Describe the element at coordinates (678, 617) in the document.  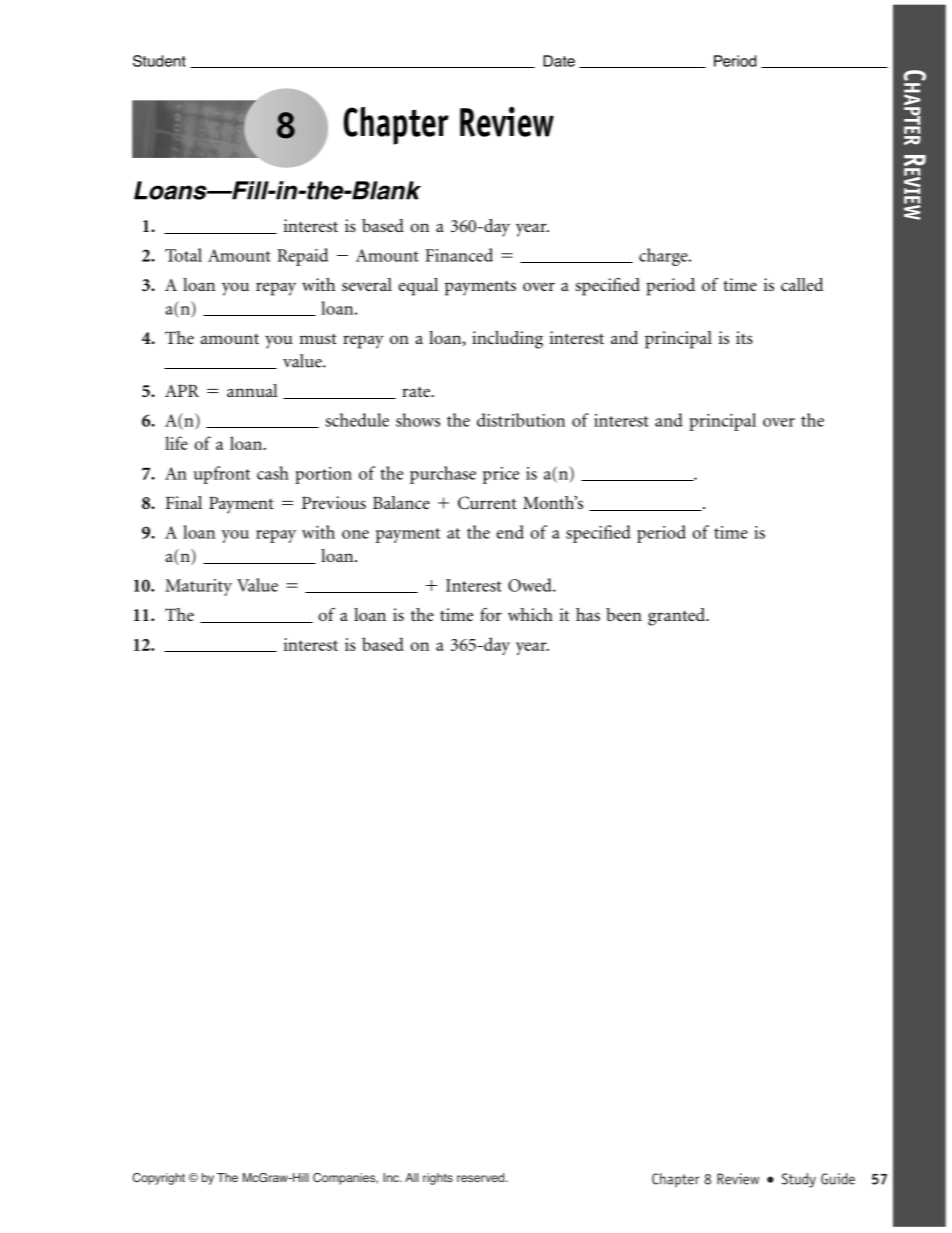
I see `granted` at that location.
